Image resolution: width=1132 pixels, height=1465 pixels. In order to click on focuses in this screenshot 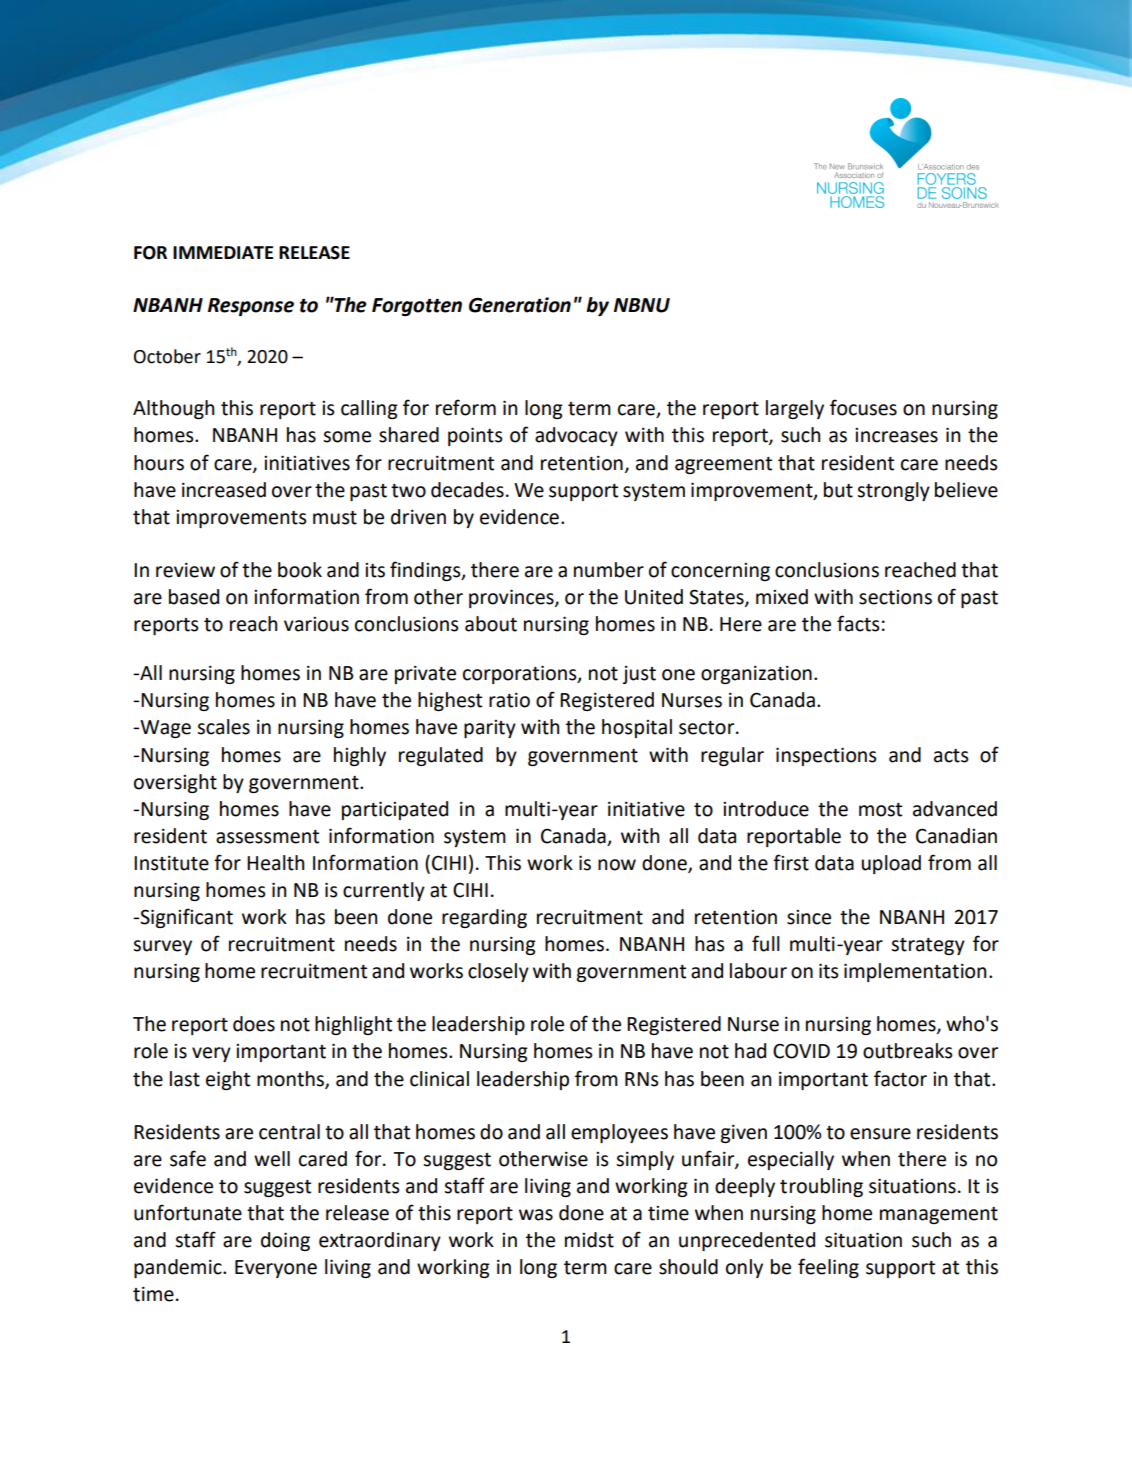, I will do `click(863, 407)`.
